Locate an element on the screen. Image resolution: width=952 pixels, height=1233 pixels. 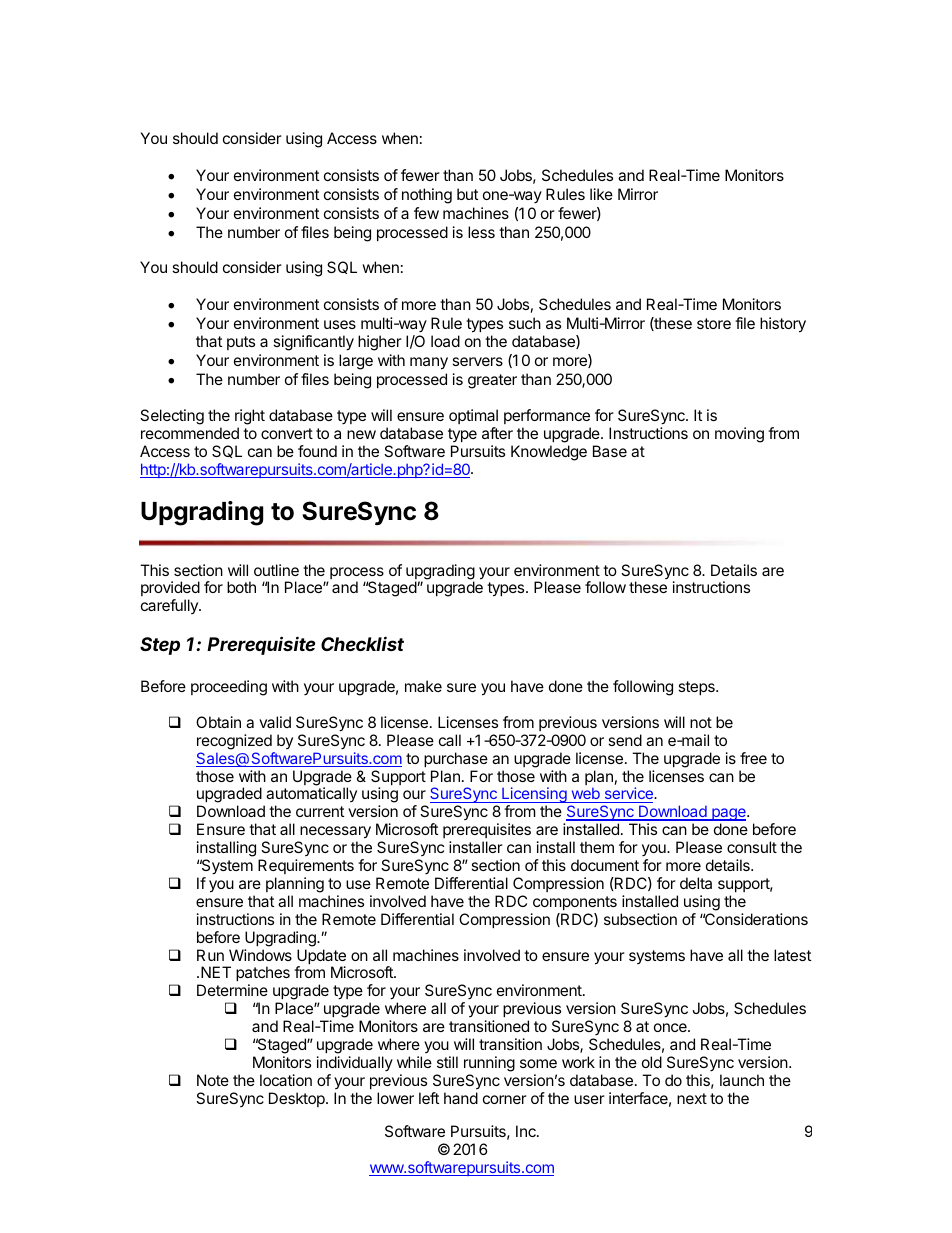
outline is located at coordinates (276, 570).
